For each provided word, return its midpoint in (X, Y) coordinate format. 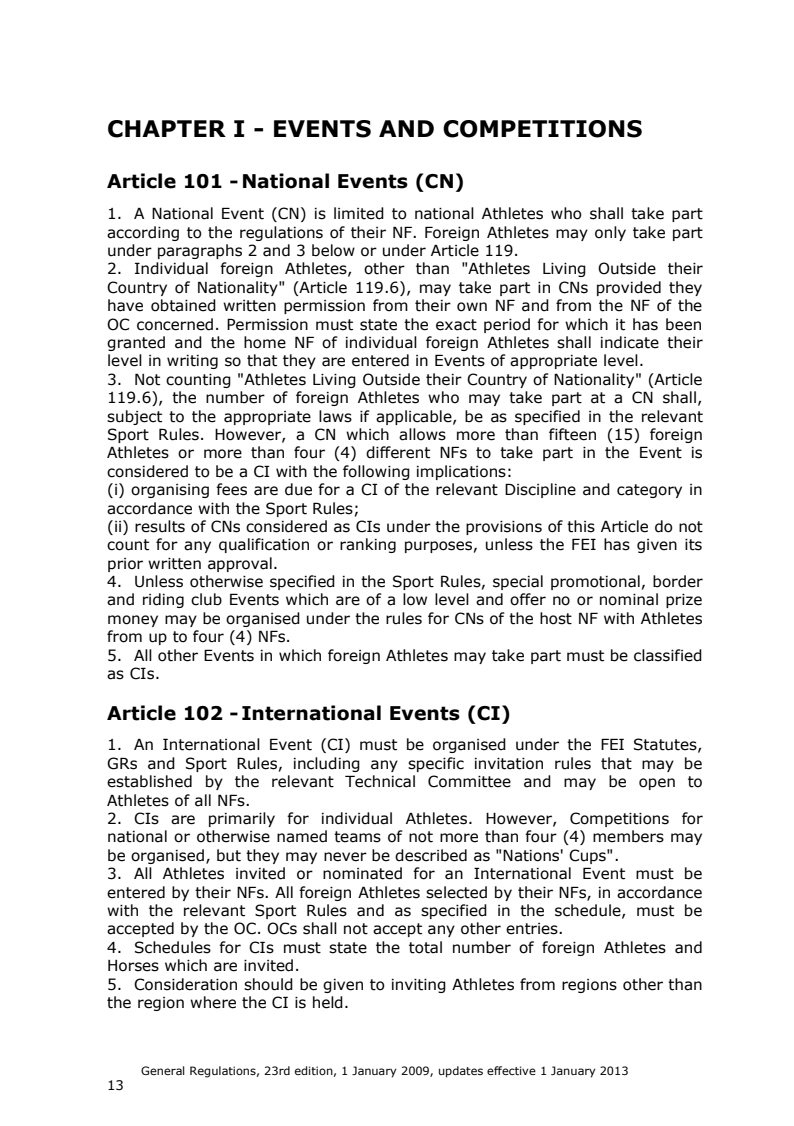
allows (422, 434)
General (163, 1070)
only (610, 233)
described (431, 855)
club (206, 599)
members (628, 836)
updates (461, 1072)
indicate (630, 342)
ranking (368, 545)
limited (359, 213)
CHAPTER (167, 129)
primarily (242, 819)
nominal (629, 599)
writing (192, 362)
